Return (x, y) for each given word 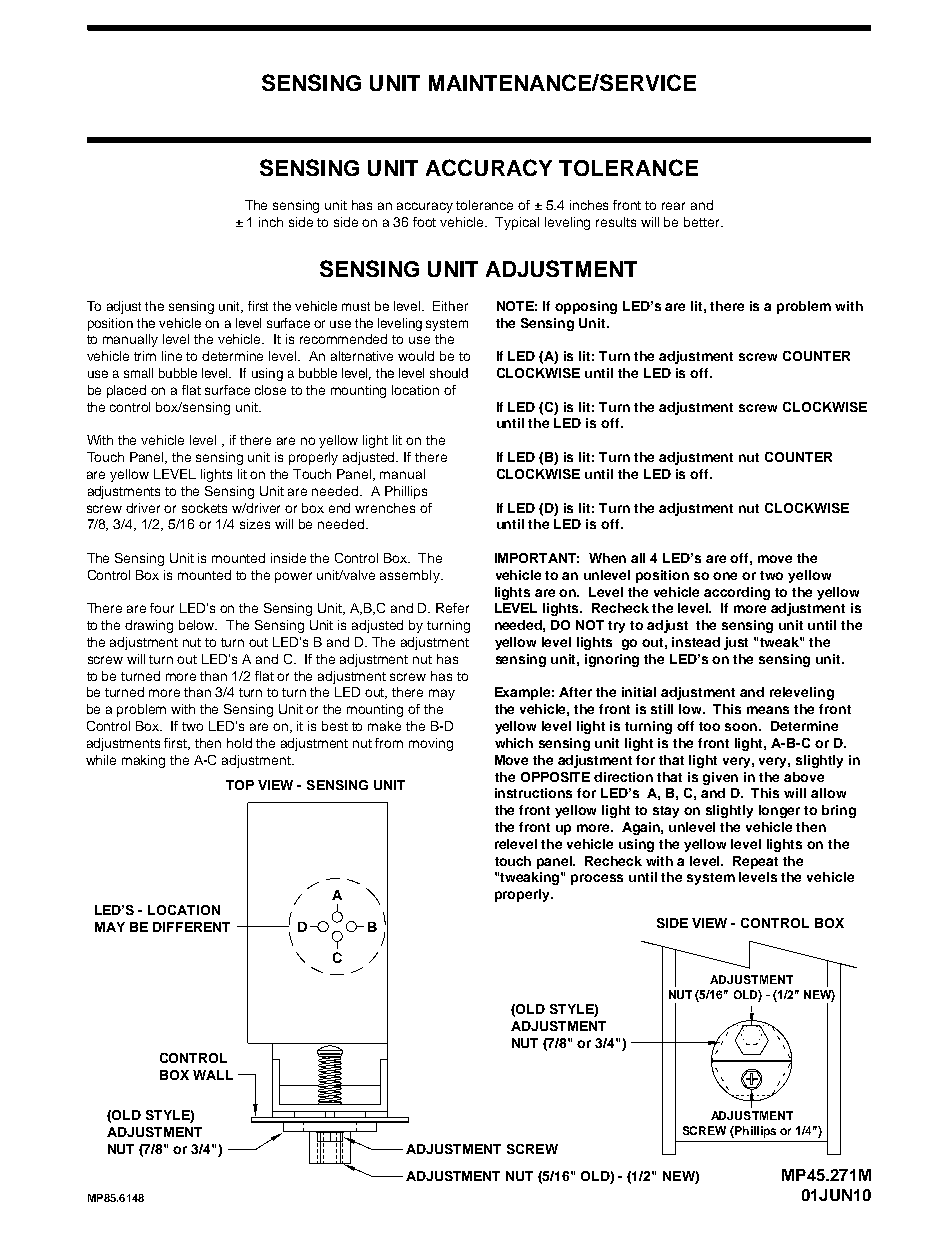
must (356, 306)
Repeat (755, 862)
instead (696, 642)
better (703, 222)
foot (424, 222)
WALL (213, 1075)
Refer (452, 608)
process (597, 879)
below (198, 625)
